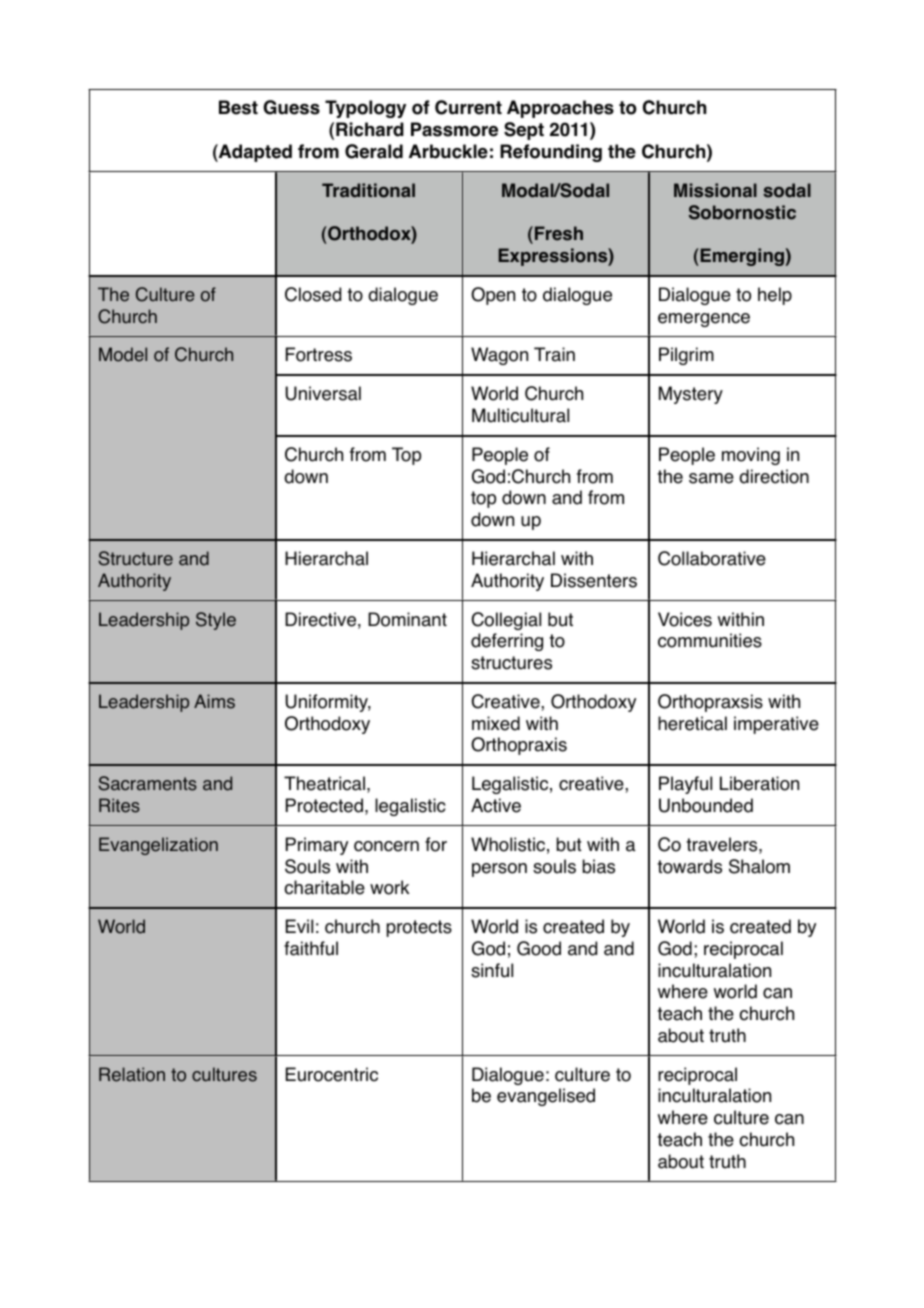 This screenshot has width=924, height=1308. I want to click on Wagon, so click(499, 356).
